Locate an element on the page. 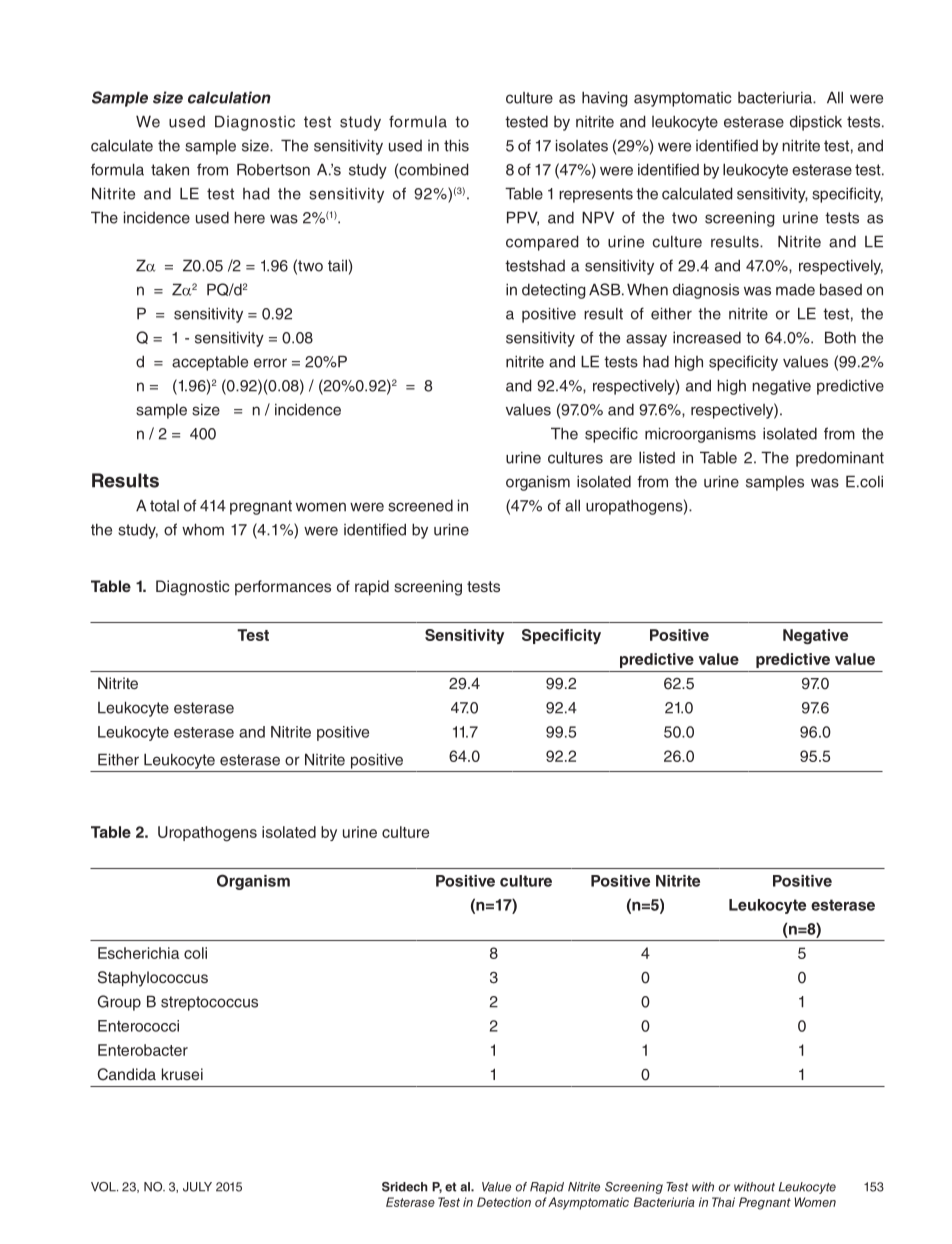 The height and width of the document is (1244, 952). Thai is located at coordinates (723, 1202).
